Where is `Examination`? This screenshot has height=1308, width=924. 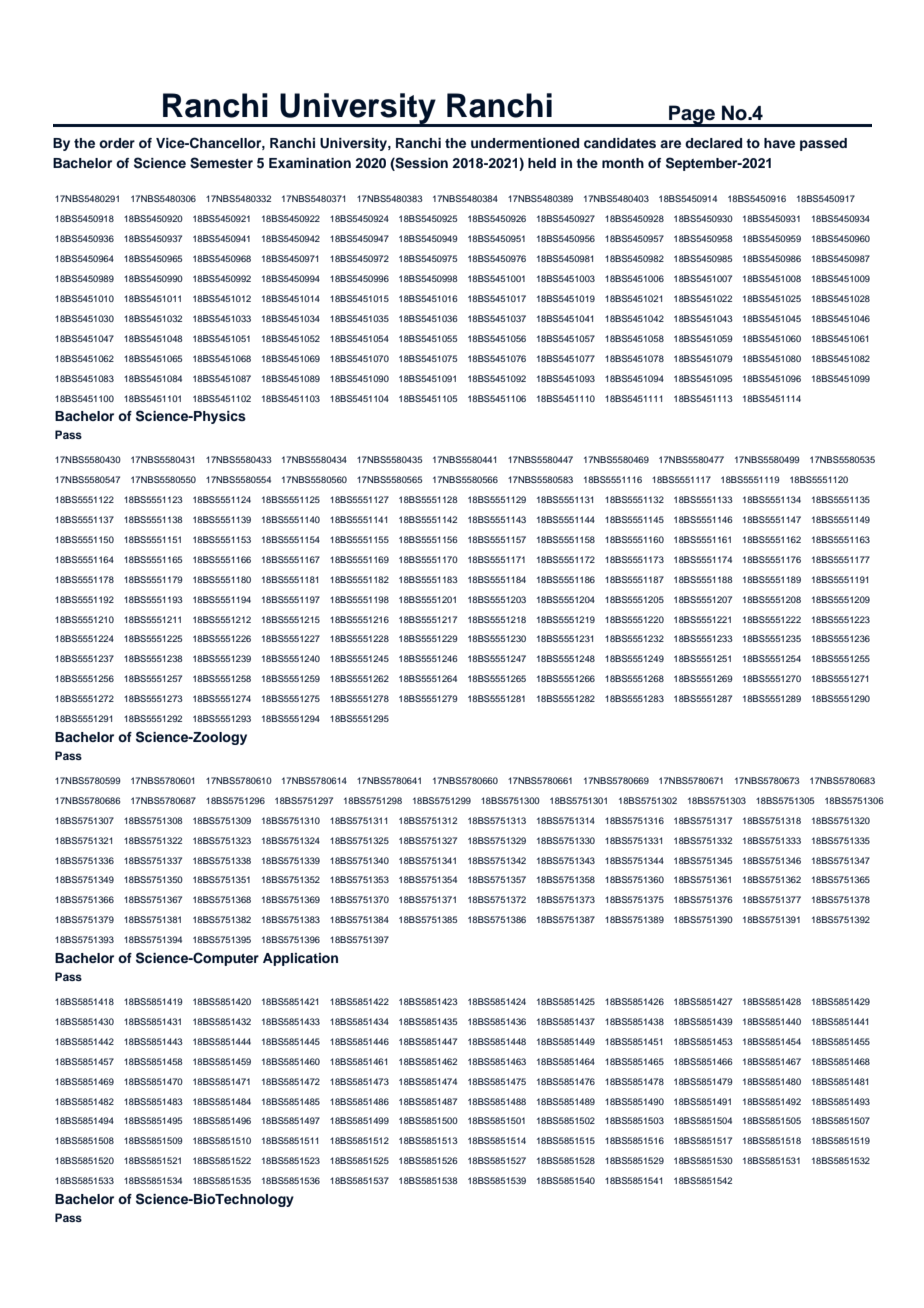
Examination is located at coordinates (310, 163).
